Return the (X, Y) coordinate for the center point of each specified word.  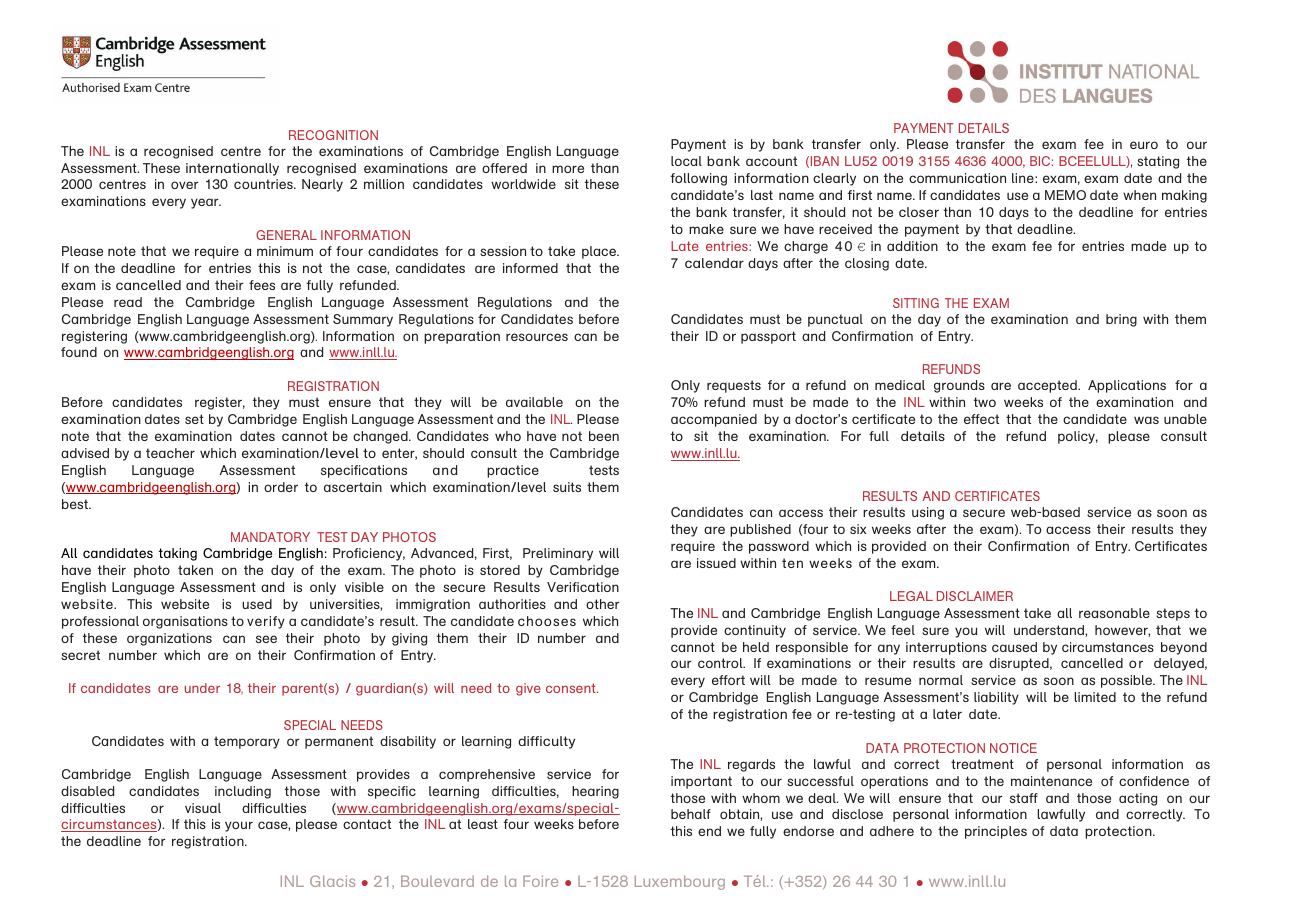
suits (567, 487)
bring (1121, 320)
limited (1095, 697)
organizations (169, 639)
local (686, 161)
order (281, 487)
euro (1144, 145)
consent (572, 688)
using (928, 513)
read (128, 302)
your (239, 826)
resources (537, 337)
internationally (232, 169)
